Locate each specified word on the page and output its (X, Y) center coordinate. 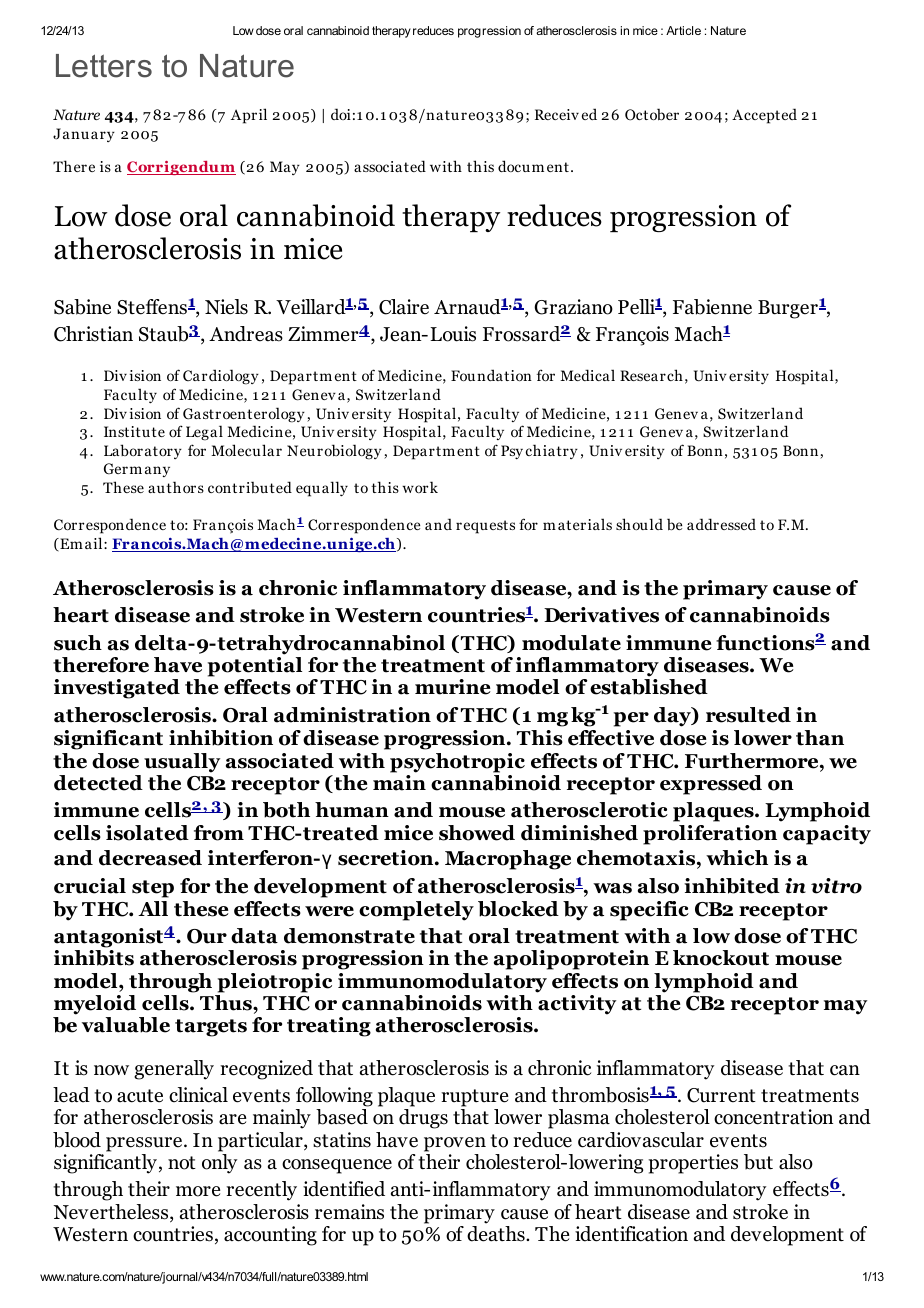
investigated (117, 689)
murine (453, 687)
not (182, 1163)
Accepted (764, 116)
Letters (104, 66)
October (652, 114)
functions (766, 643)
